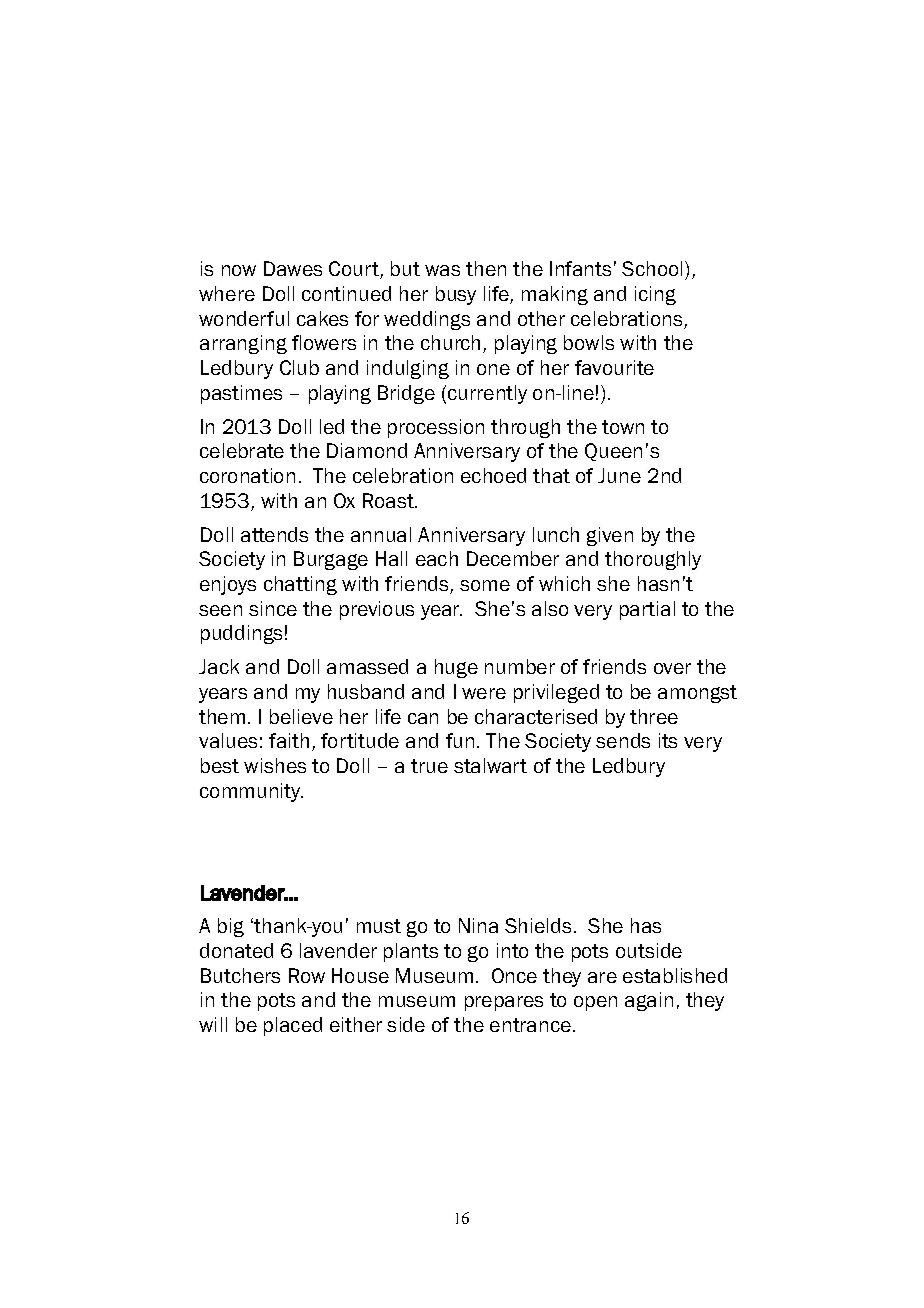  Describe the element at coordinates (619, 475) in the page. I see `June` at that location.
